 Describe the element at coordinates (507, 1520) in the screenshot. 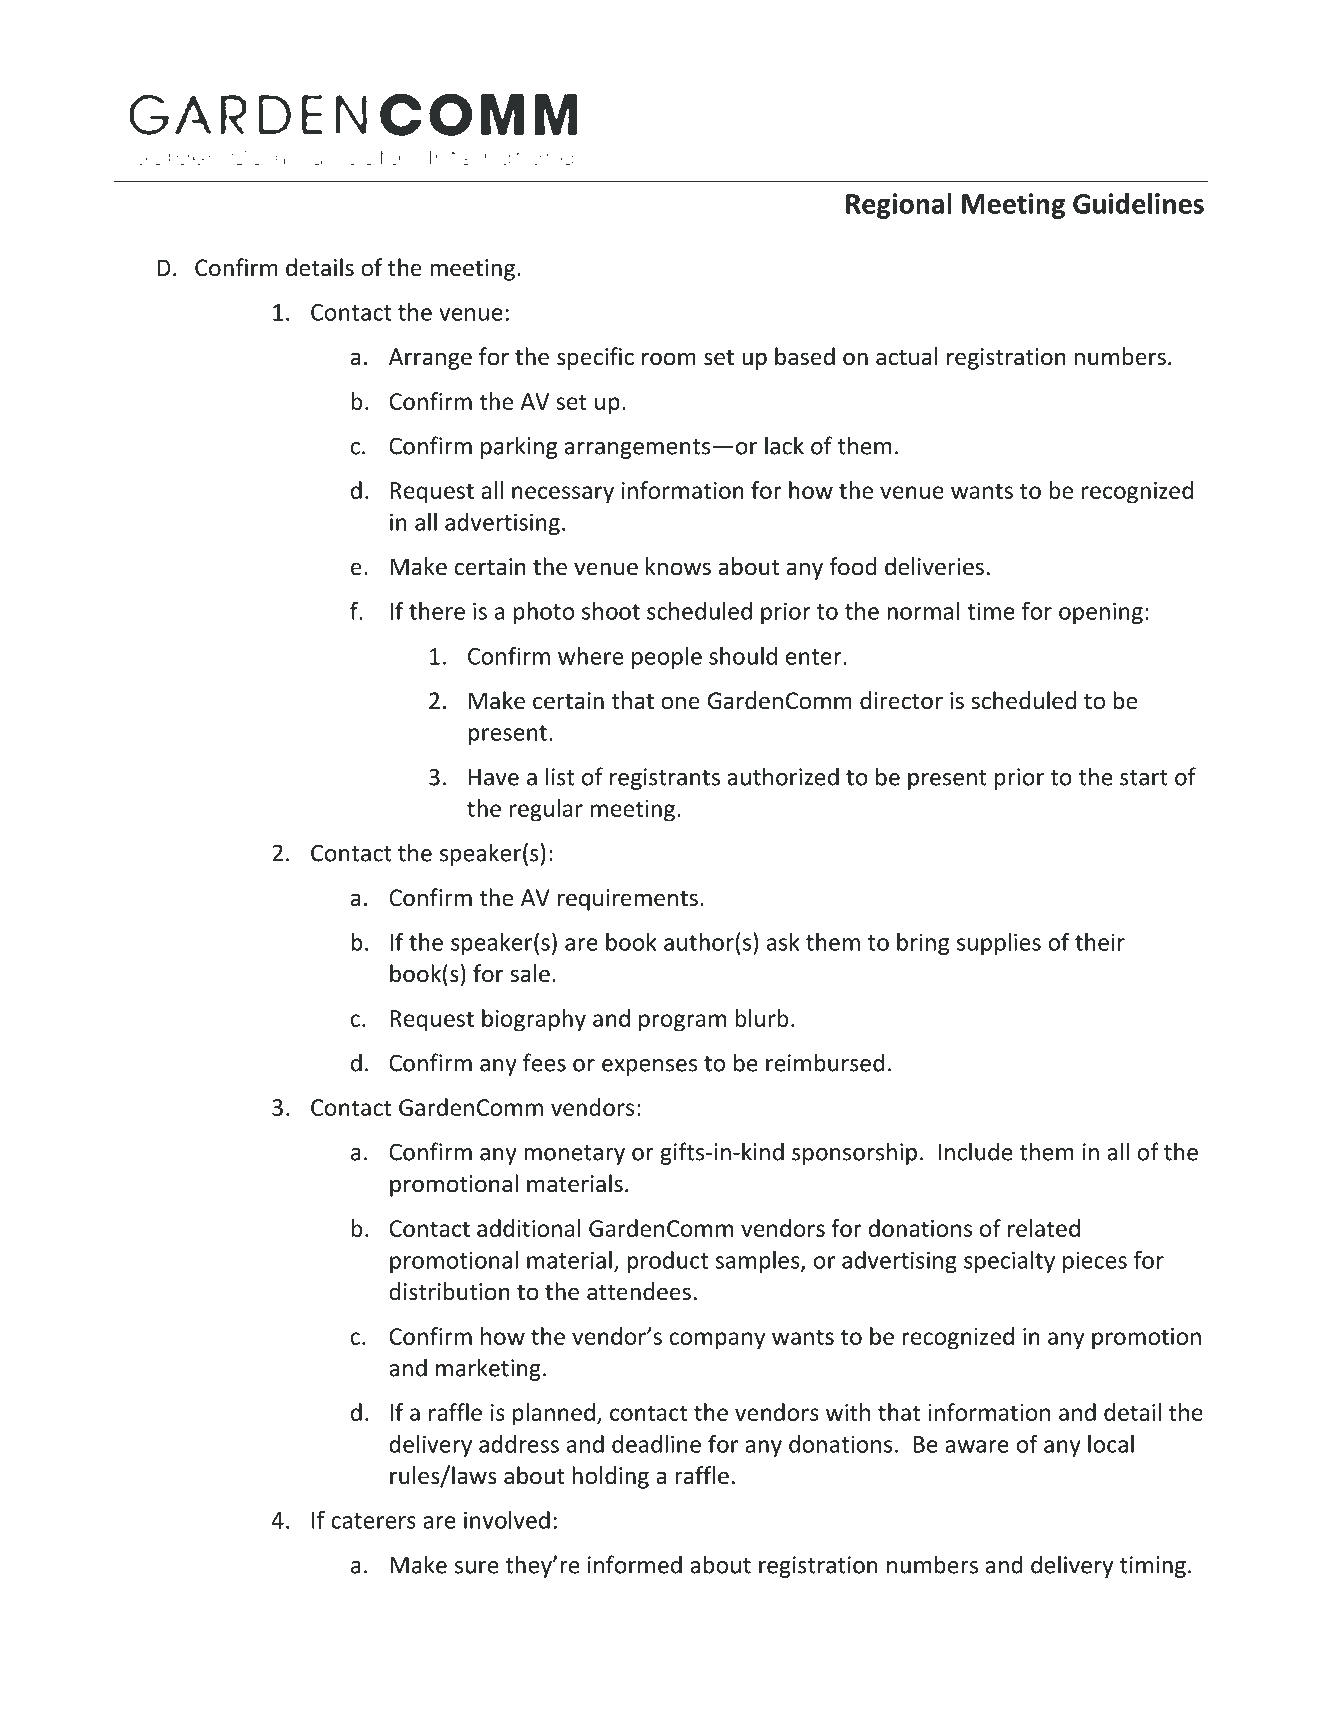

I see `involved` at that location.
